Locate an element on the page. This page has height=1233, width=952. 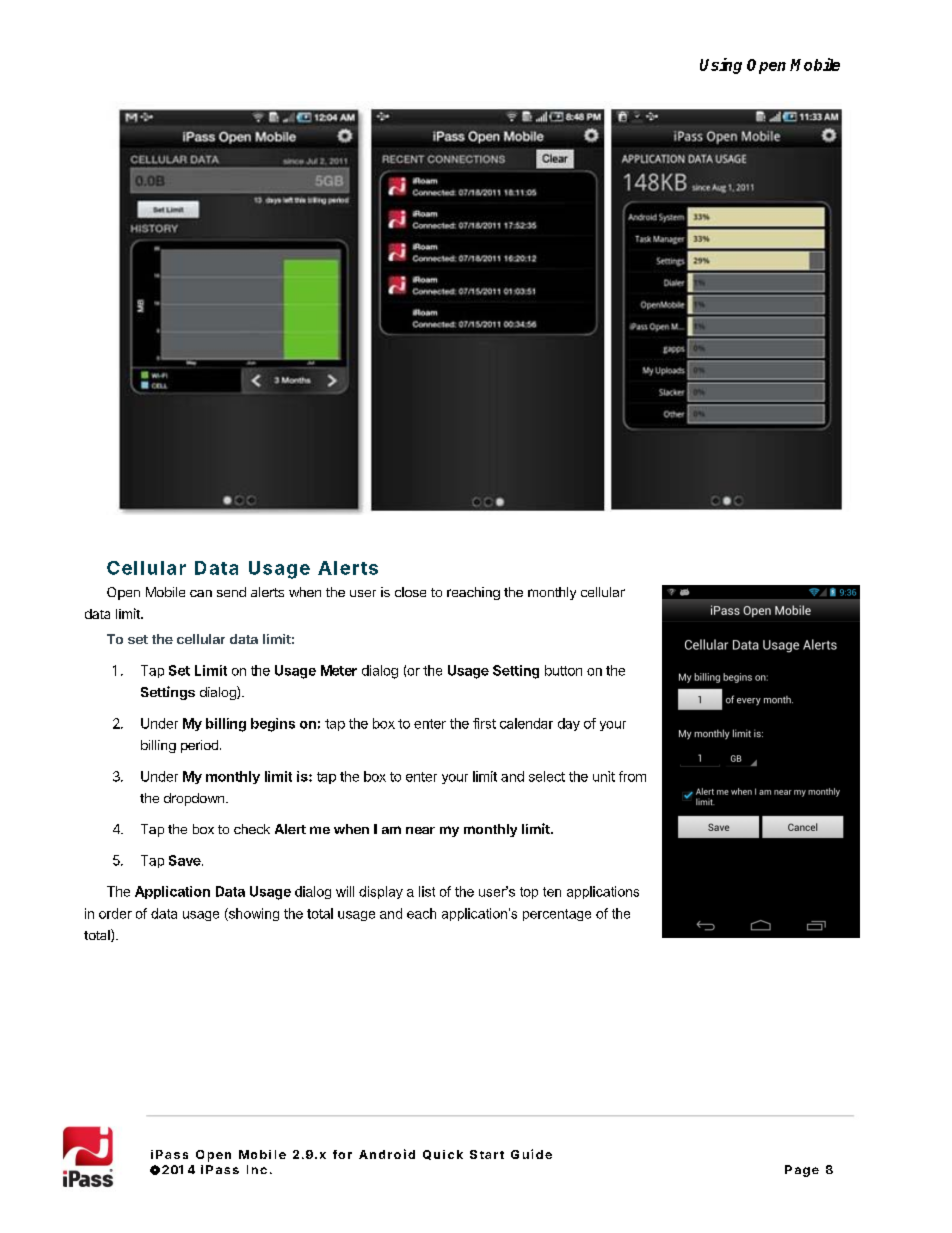
Inc is located at coordinates (257, 1169).
